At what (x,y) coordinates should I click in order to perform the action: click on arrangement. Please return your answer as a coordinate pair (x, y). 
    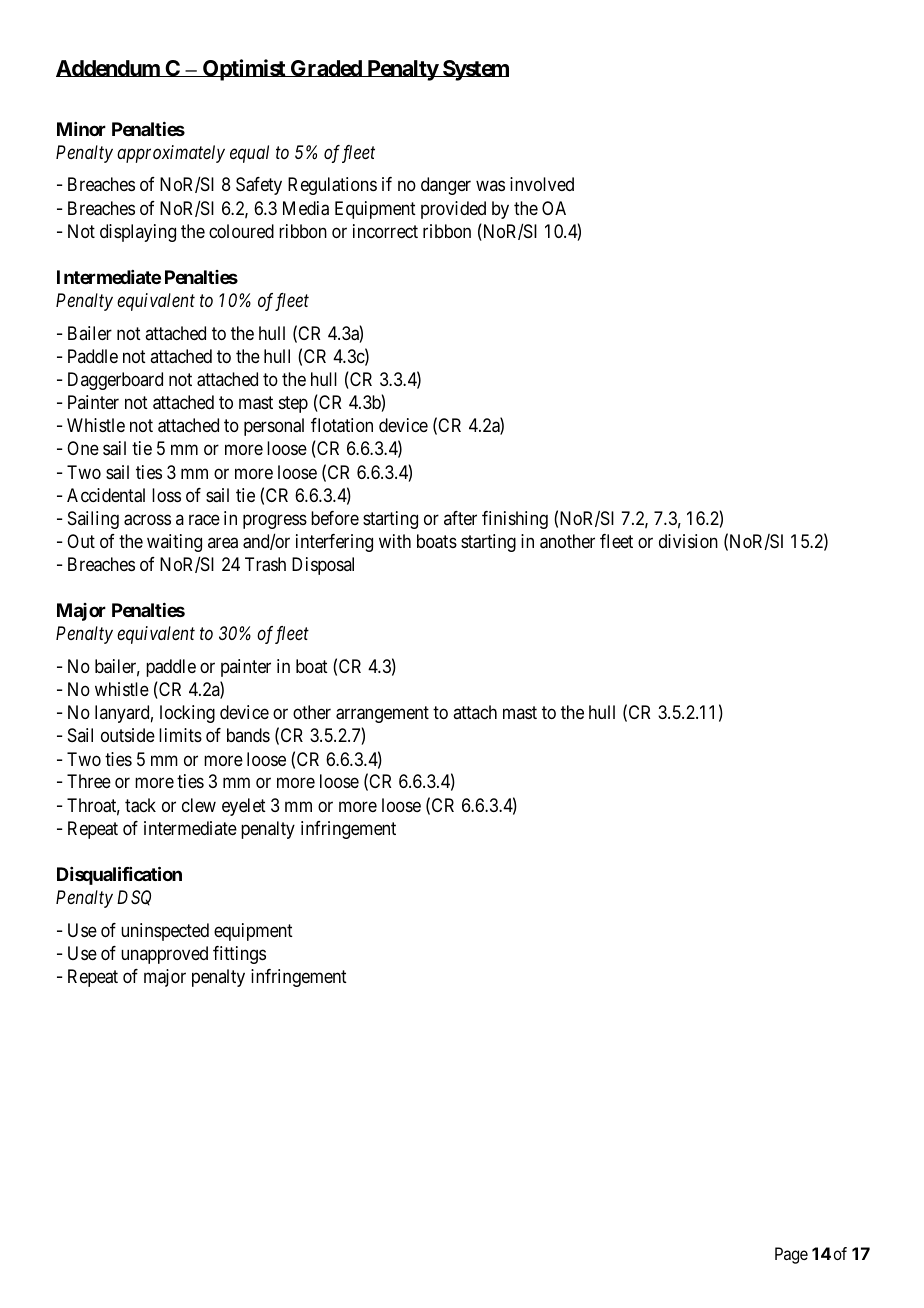
    Looking at the image, I should click on (382, 715).
